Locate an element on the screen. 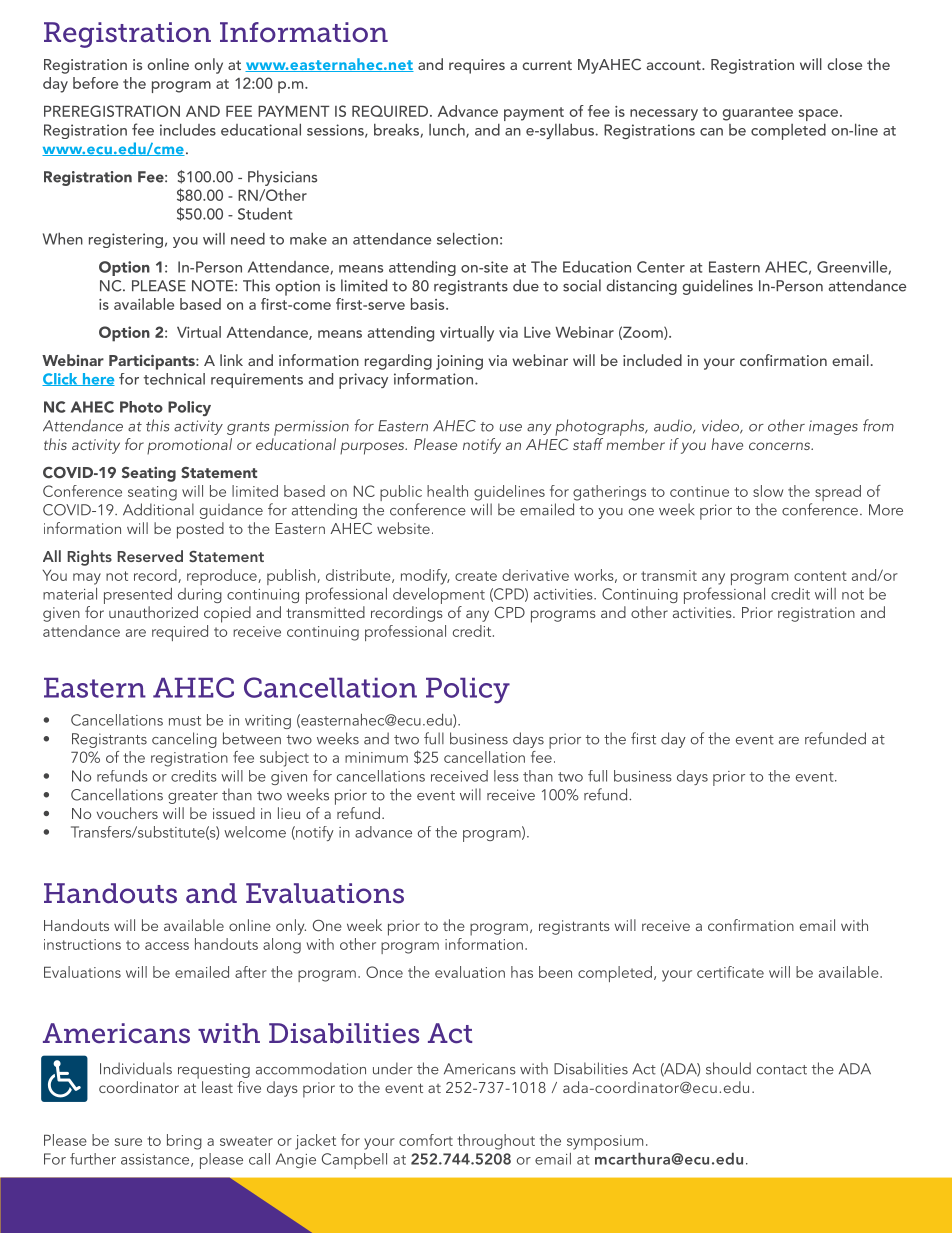 This screenshot has width=952, height=1233. requires is located at coordinates (477, 66).
